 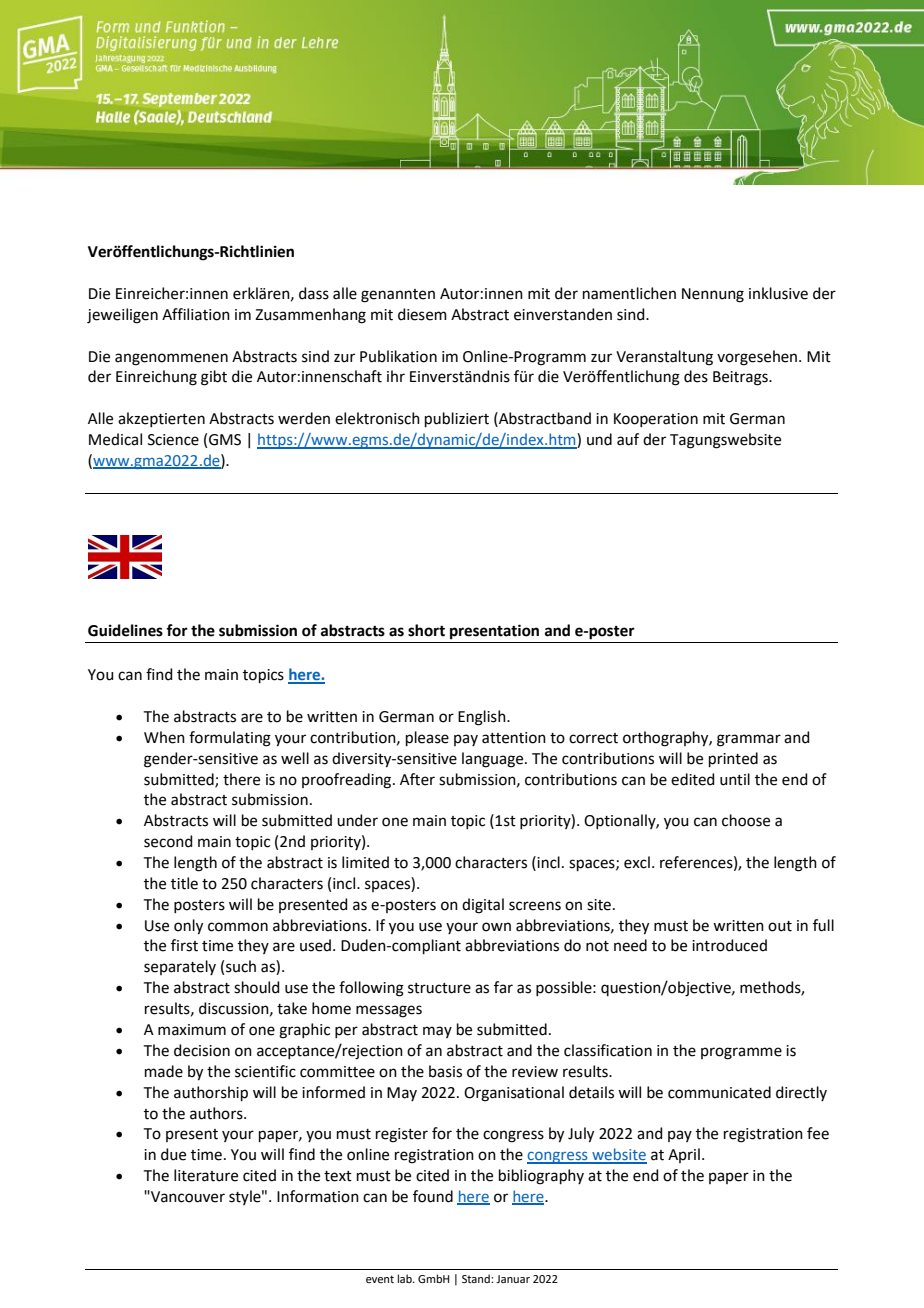 I want to click on Guidelines, so click(x=125, y=630).
